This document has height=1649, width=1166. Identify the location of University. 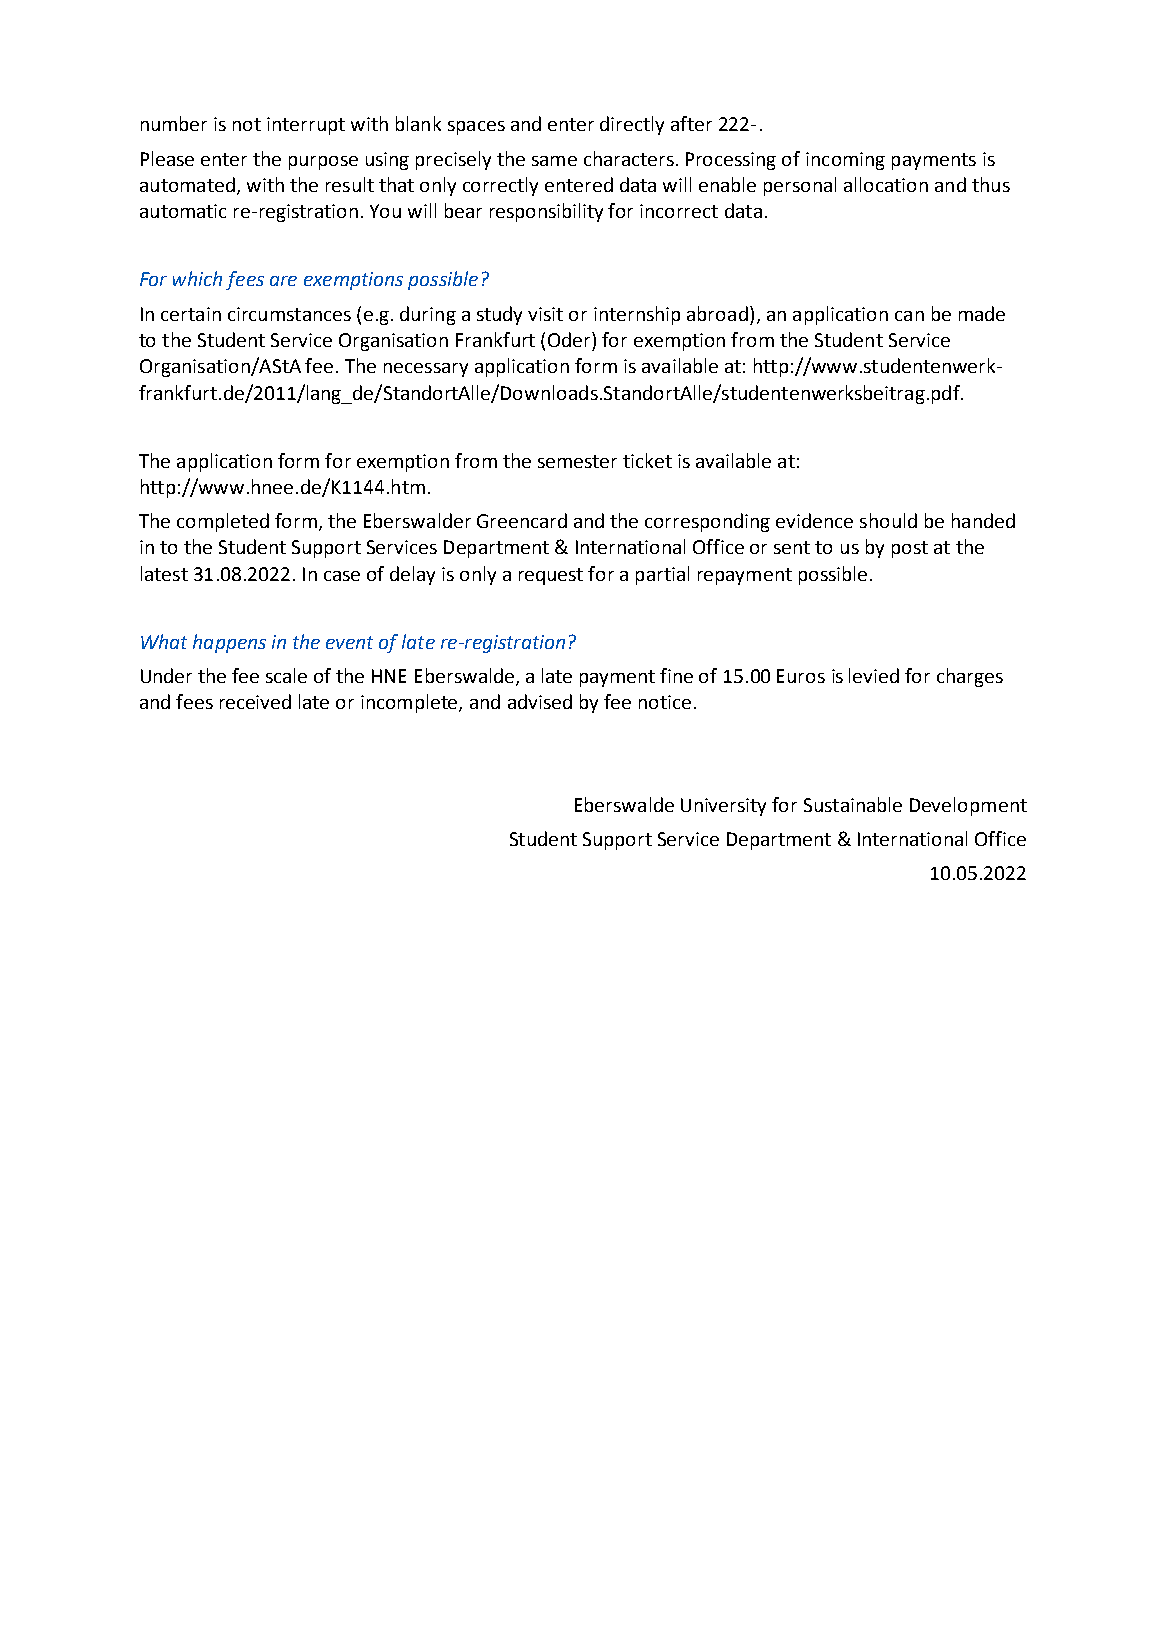
(723, 807).
